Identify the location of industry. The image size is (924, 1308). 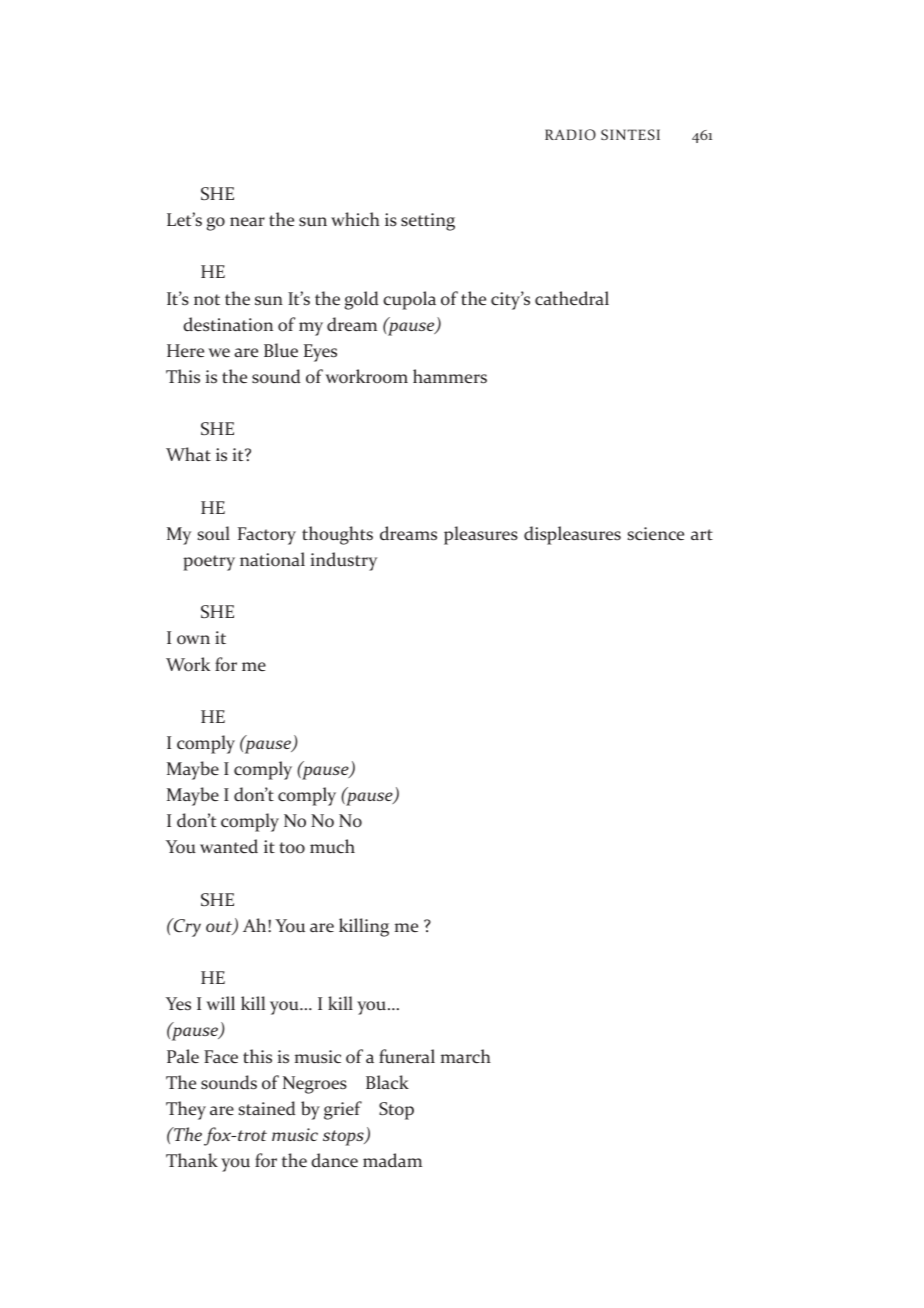
(344, 561).
